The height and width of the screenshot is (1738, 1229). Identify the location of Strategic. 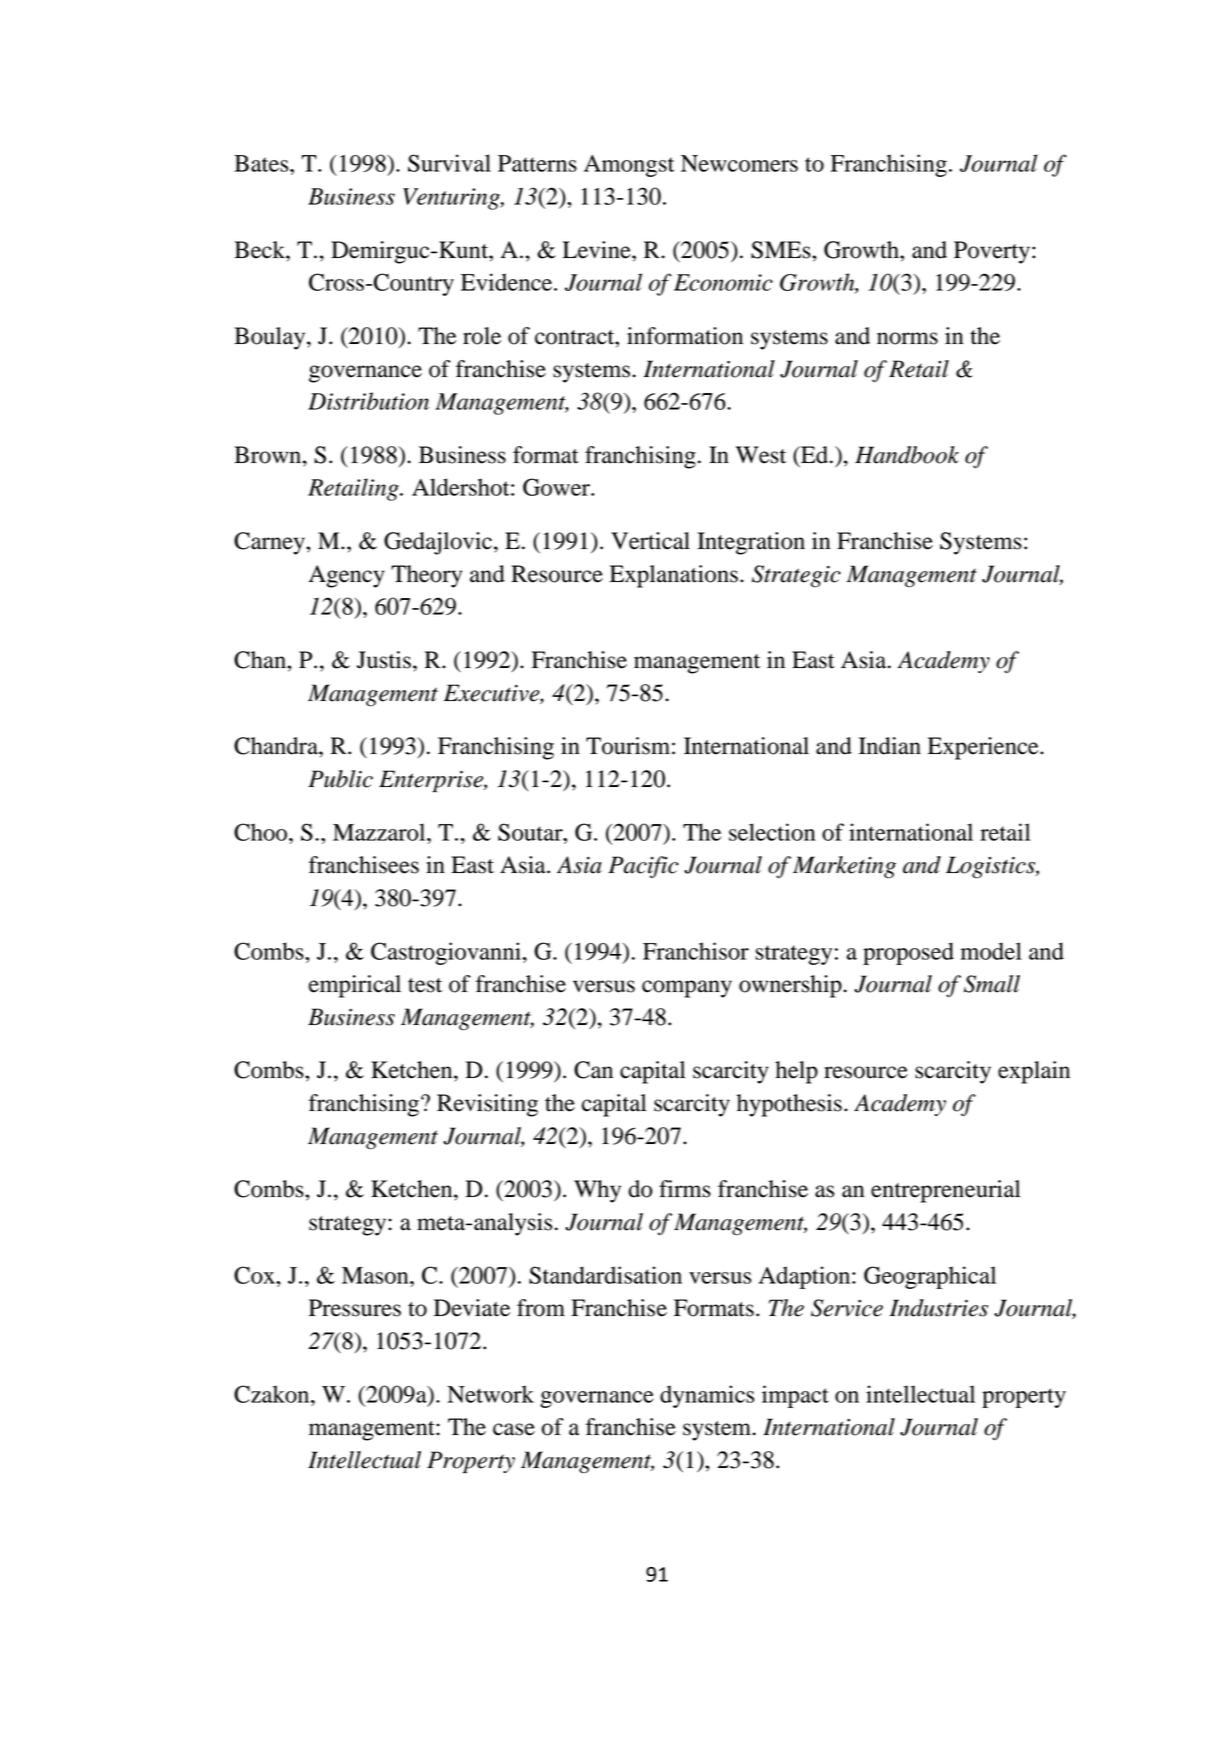
(796, 576).
